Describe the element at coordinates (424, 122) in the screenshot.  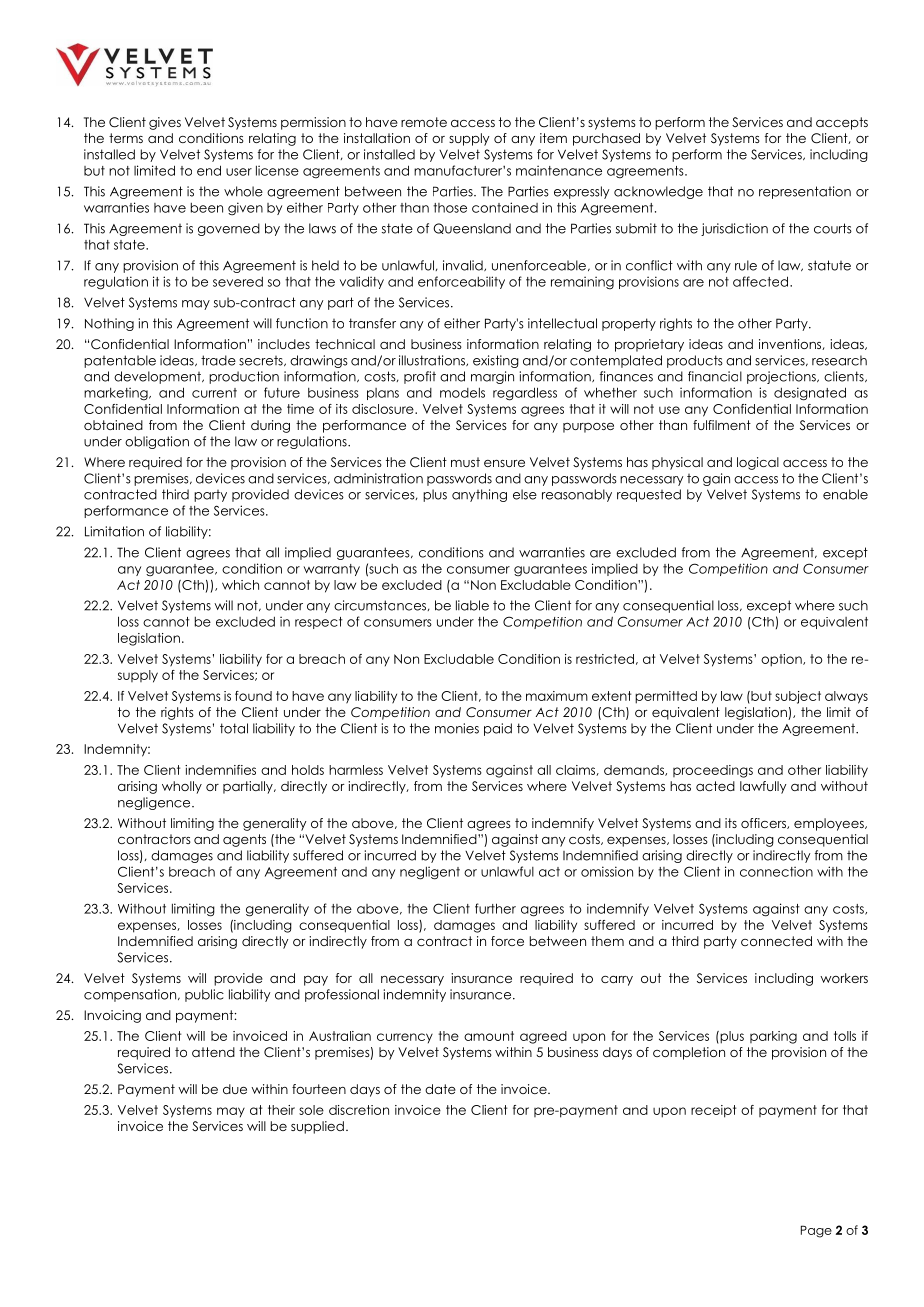
I see `remote` at that location.
